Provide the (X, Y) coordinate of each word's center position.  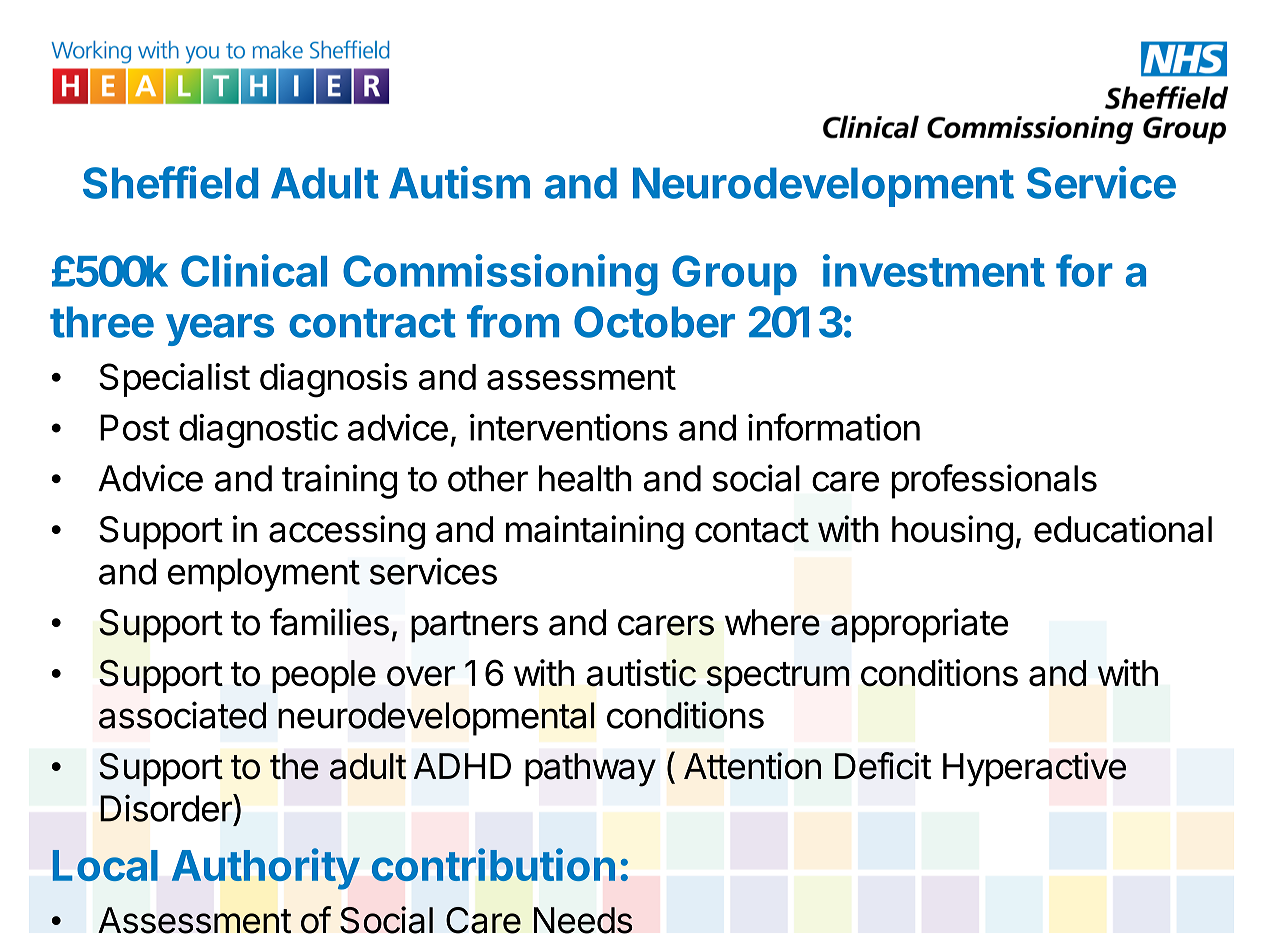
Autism (459, 182)
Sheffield (170, 182)
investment (934, 270)
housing (952, 532)
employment (264, 575)
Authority (266, 869)
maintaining (595, 532)
